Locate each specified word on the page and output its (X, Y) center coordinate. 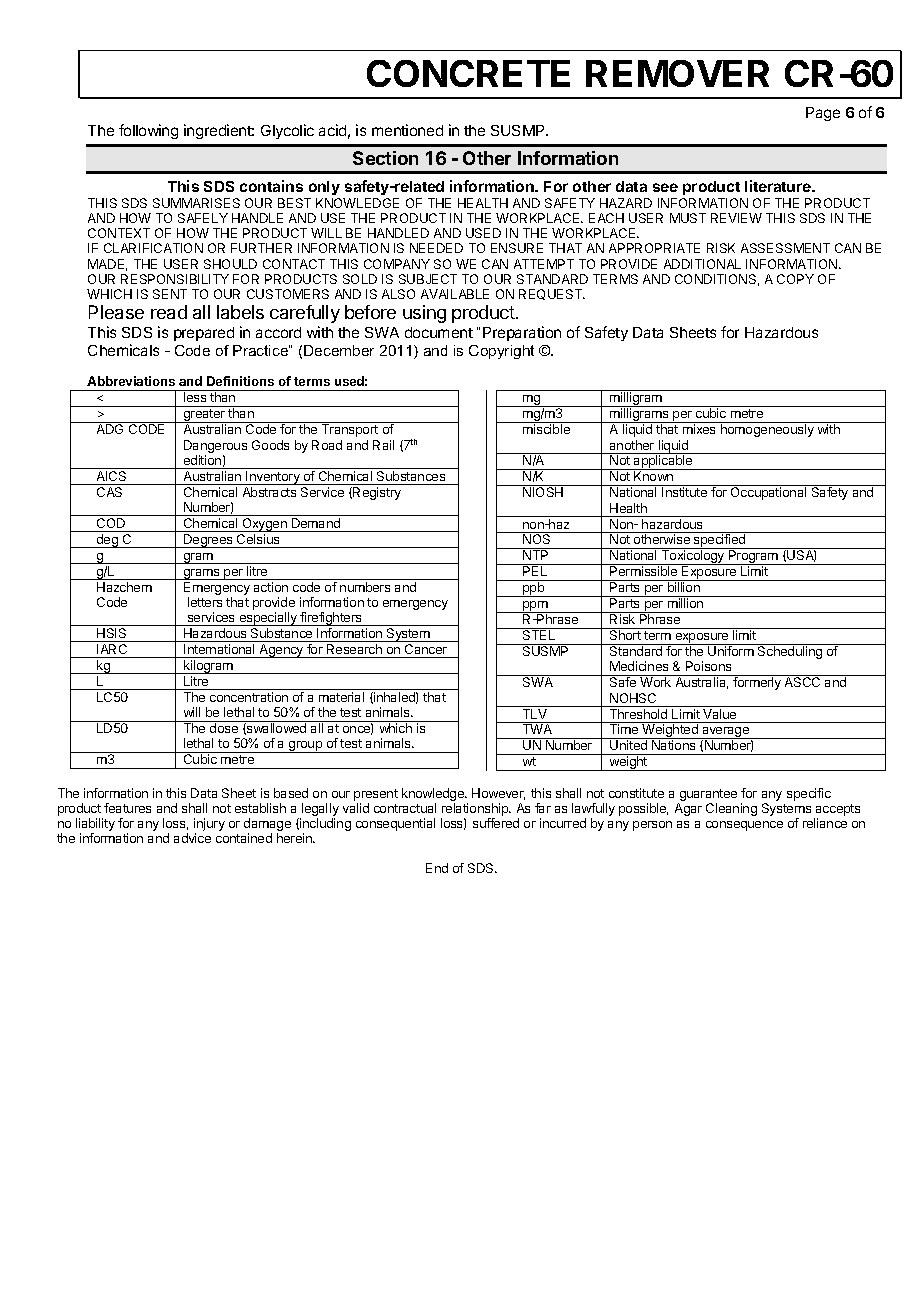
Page (823, 114)
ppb (534, 589)
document (439, 332)
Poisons (708, 666)
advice (192, 838)
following (148, 131)
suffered (496, 823)
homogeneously (767, 430)
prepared (204, 334)
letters (205, 602)
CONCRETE (468, 73)
